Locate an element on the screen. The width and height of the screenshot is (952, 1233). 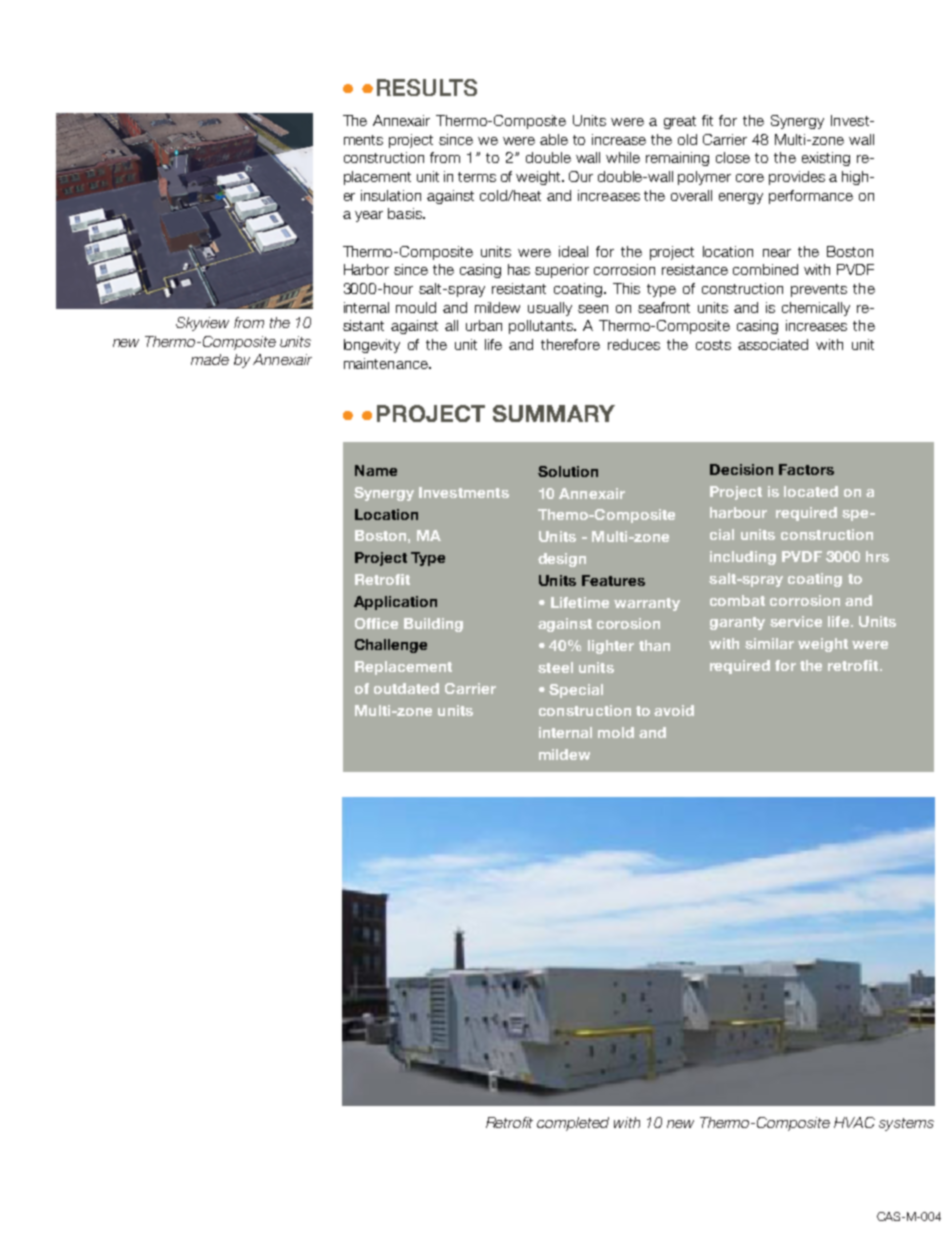
completed is located at coordinates (573, 1124).
